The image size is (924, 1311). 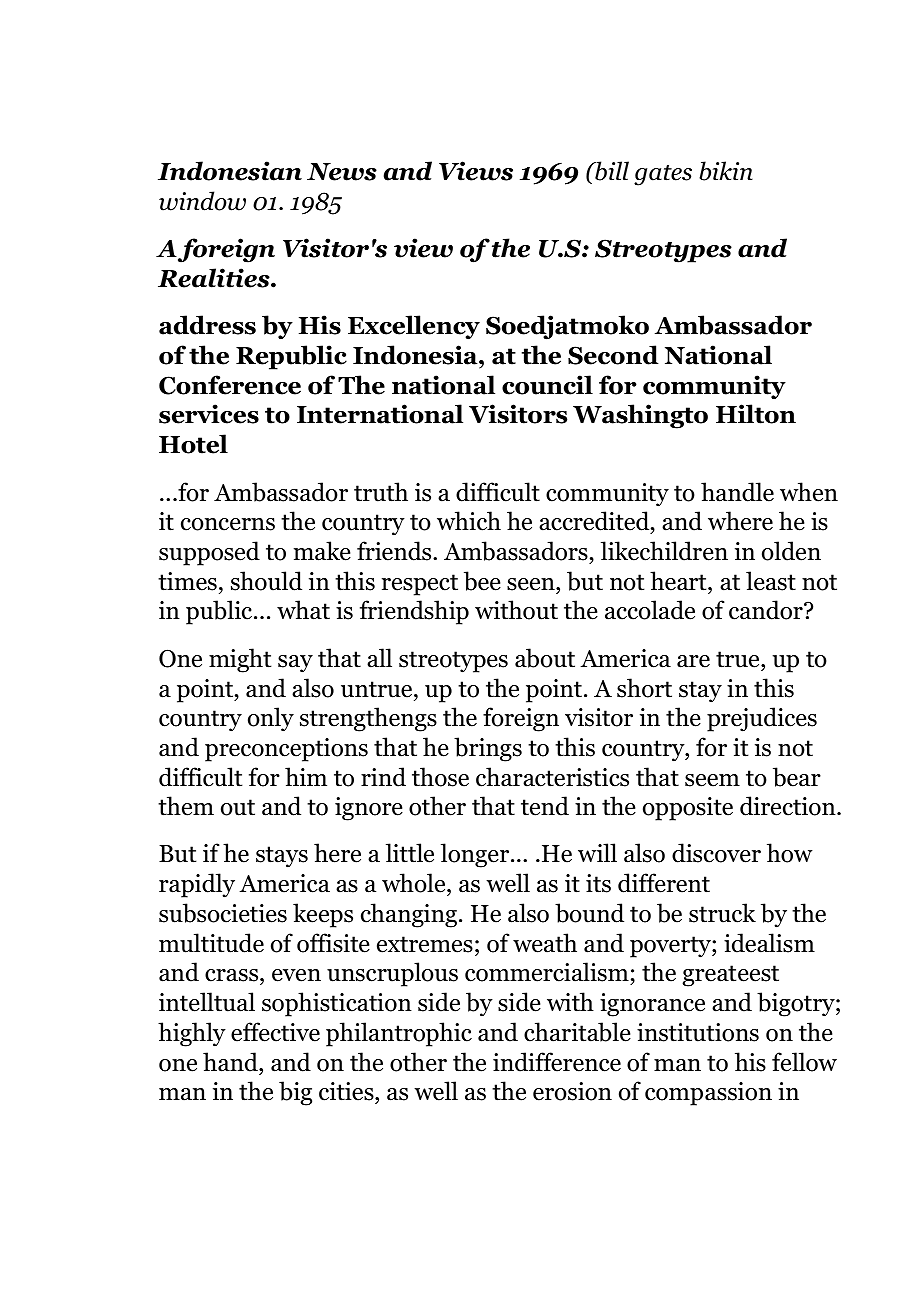 What do you see at coordinates (547, 385) in the document?
I see `council` at bounding box center [547, 385].
